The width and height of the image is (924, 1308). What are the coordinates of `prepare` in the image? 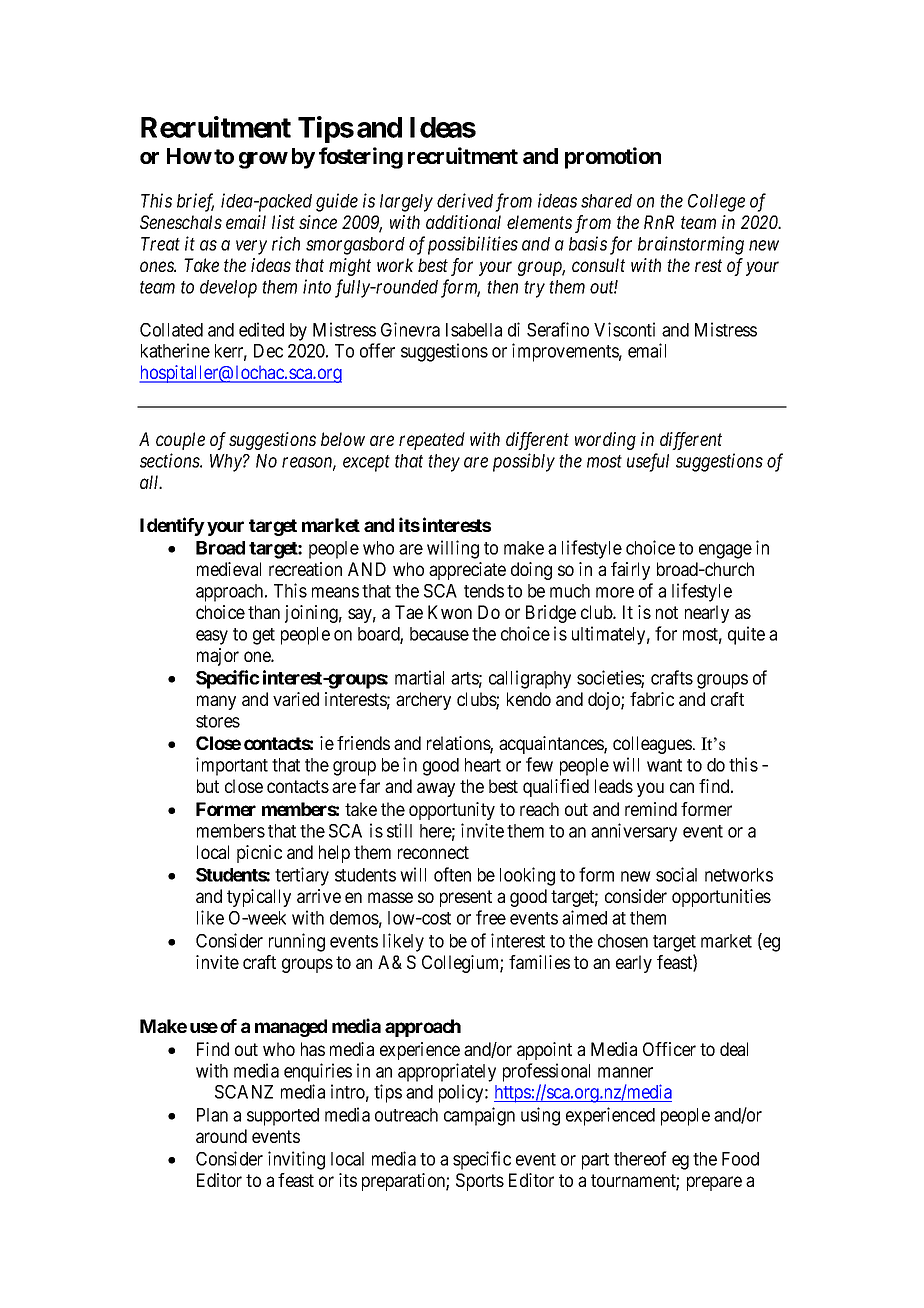 It's located at (714, 1183).
